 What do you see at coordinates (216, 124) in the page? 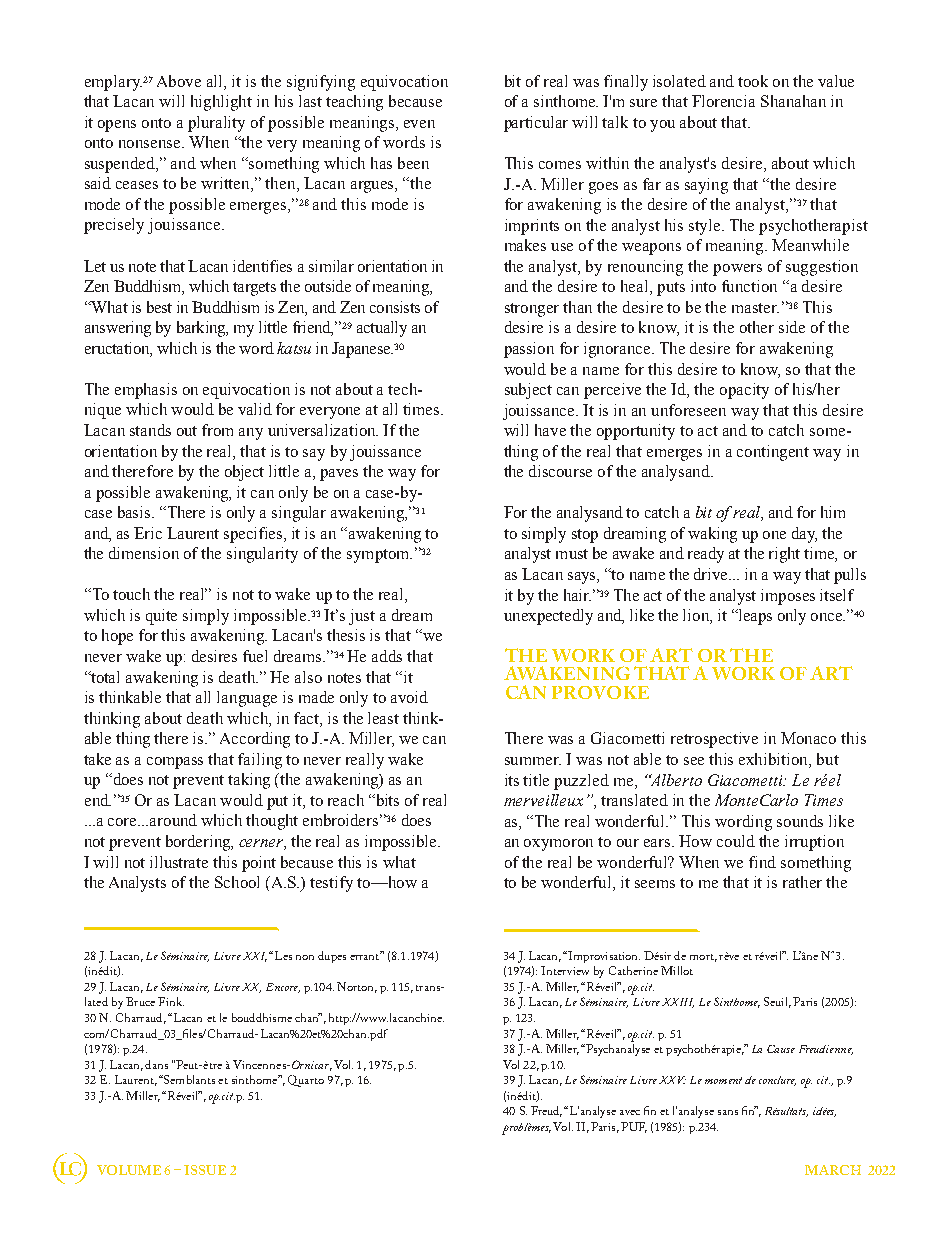
I see `plurality` at bounding box center [216, 124].
